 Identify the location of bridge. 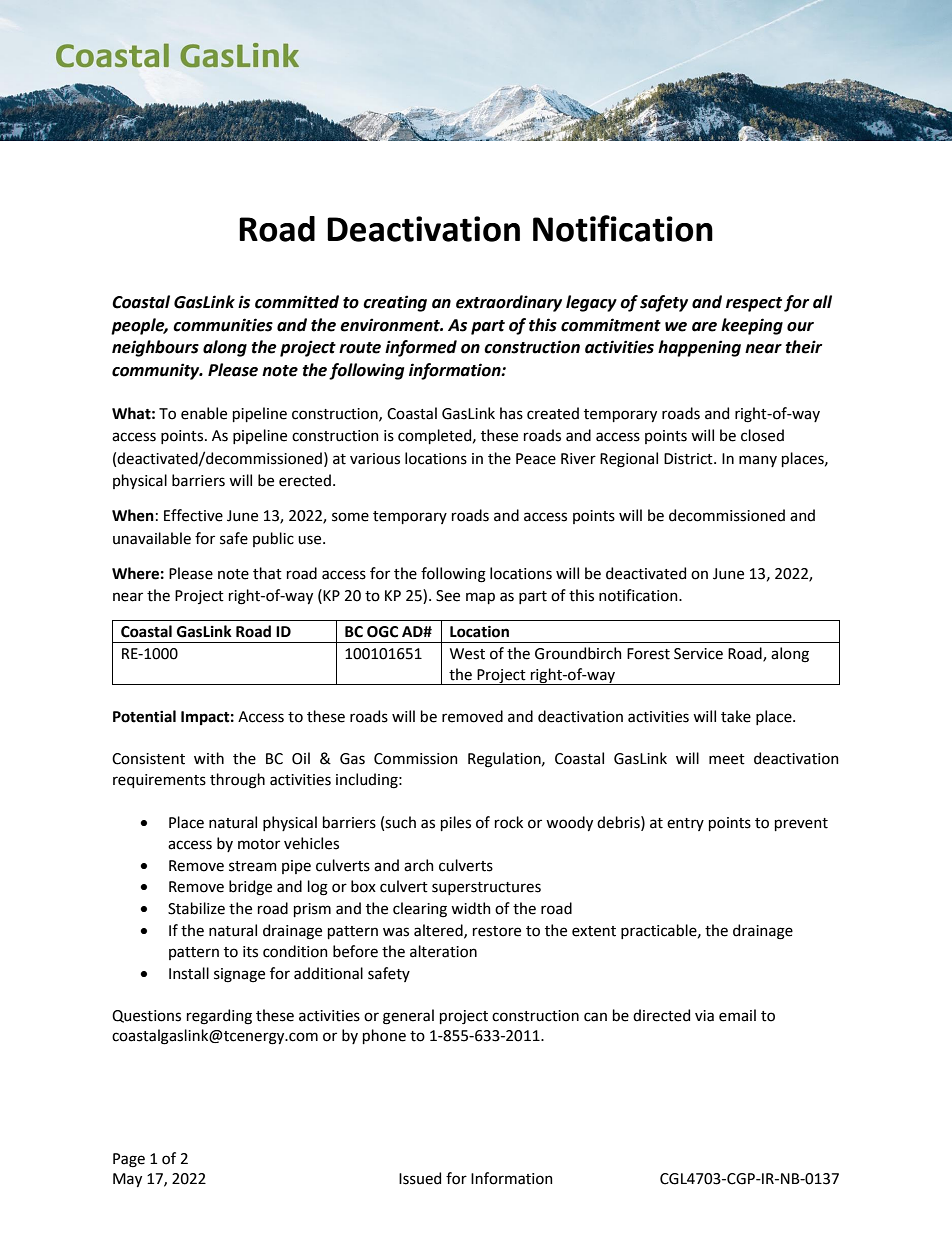
(250, 888).
